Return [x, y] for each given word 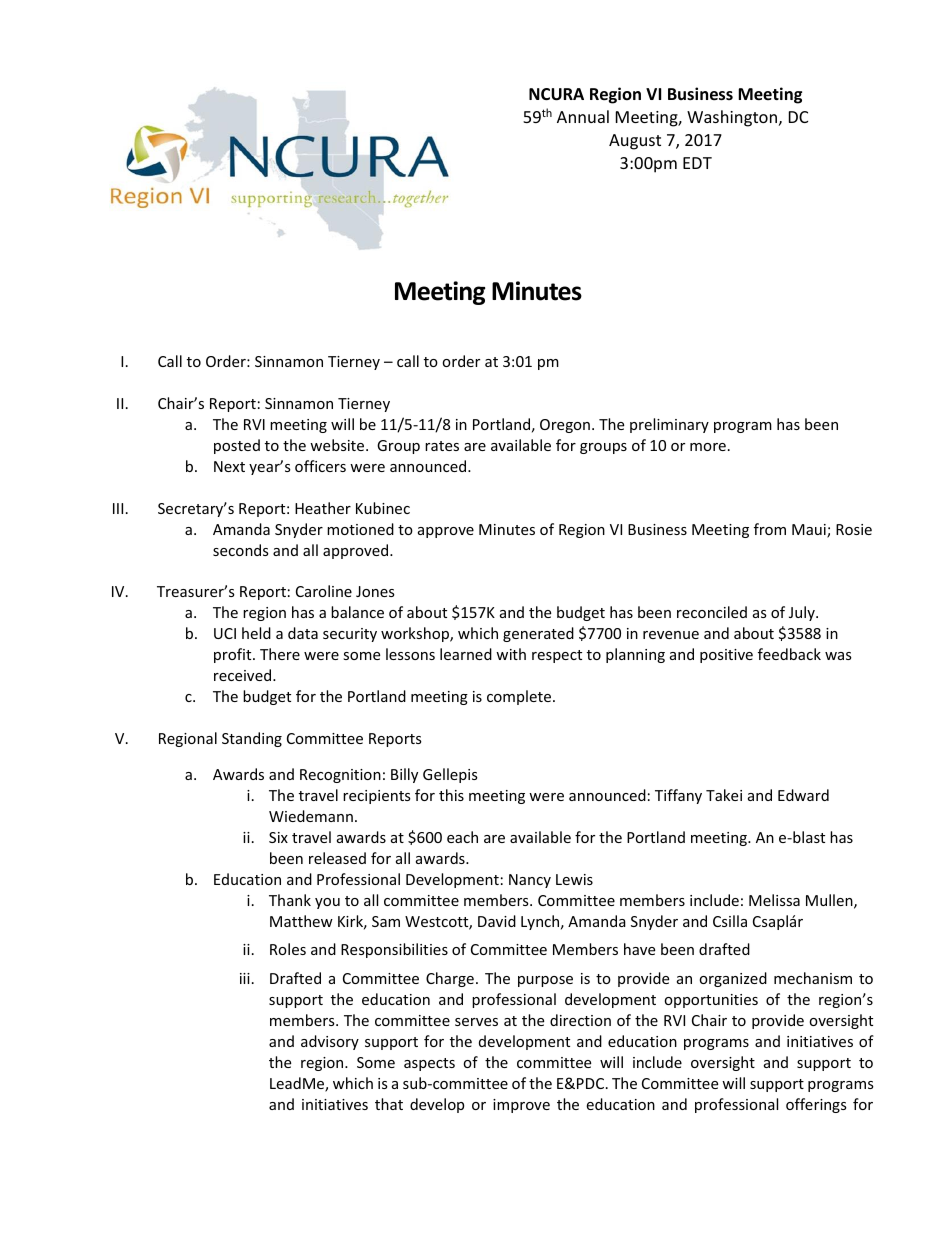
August [635, 142]
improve [521, 1106]
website [338, 445]
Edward [803, 795]
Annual [583, 116]
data [303, 633]
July [803, 613]
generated [538, 634]
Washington [732, 118]
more [708, 447]
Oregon [565, 426]
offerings [816, 1105]
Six [278, 837]
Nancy [530, 881]
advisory [330, 1042]
